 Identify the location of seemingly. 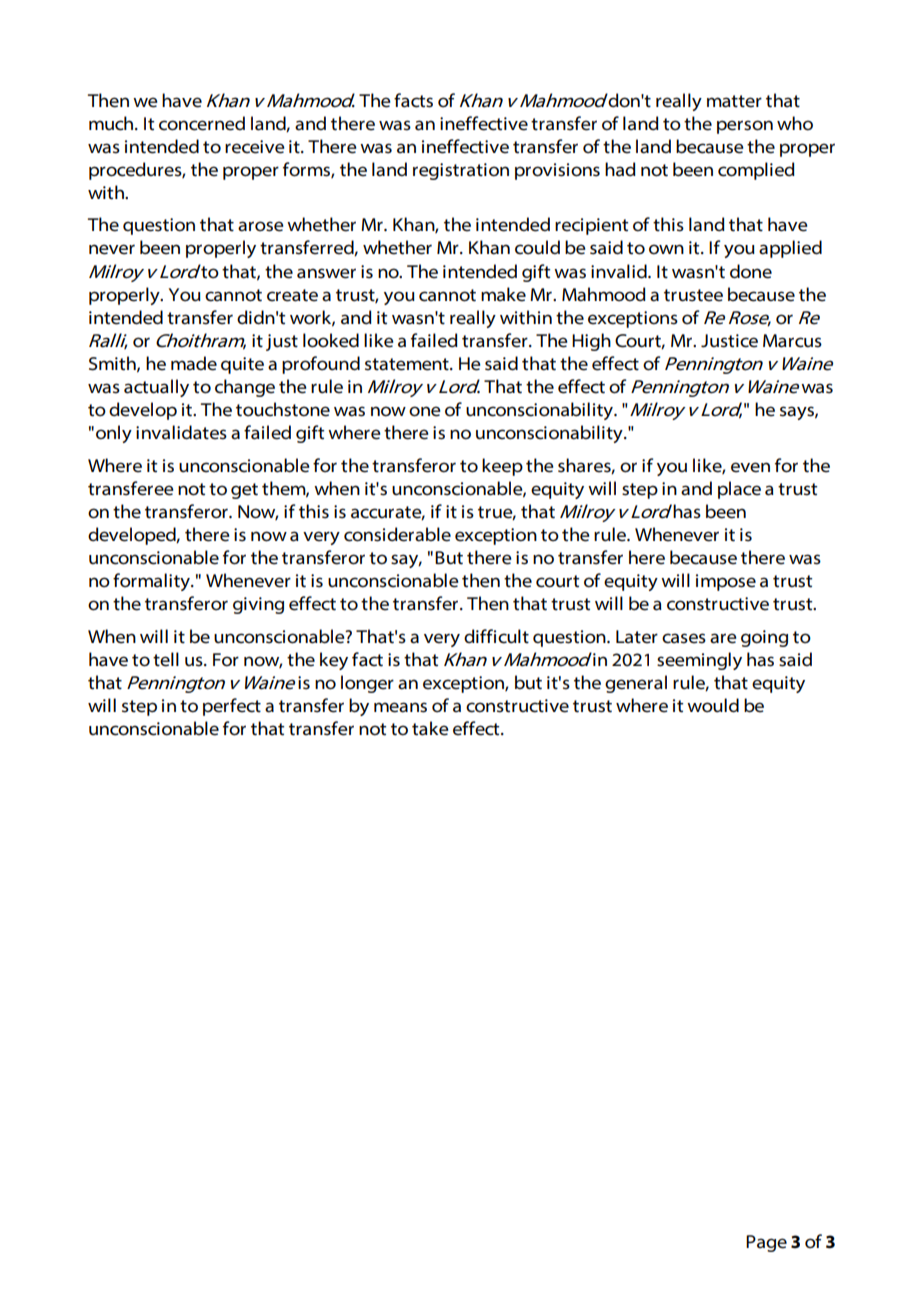
(699, 661).
